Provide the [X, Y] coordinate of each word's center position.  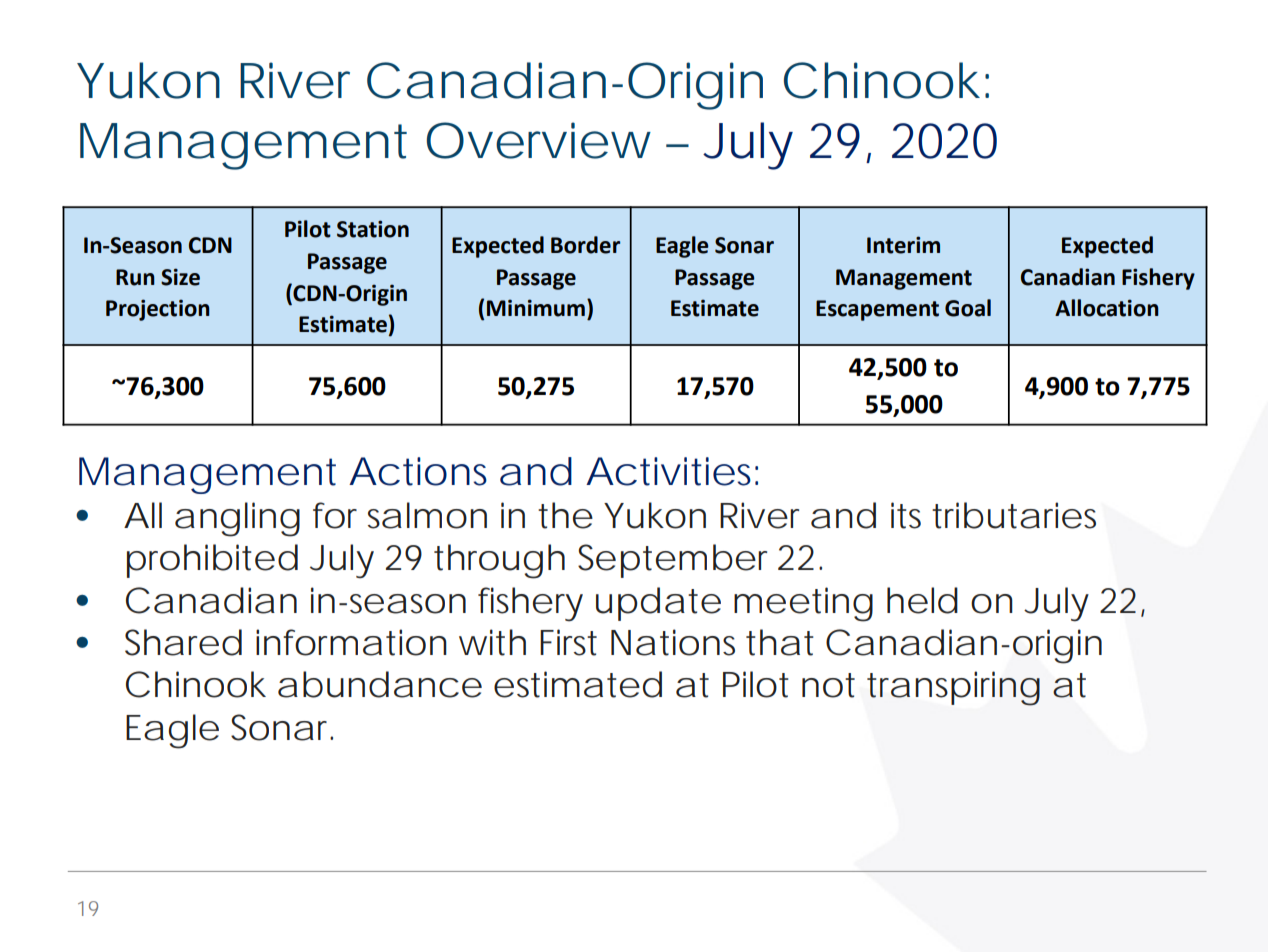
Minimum [536, 308]
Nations [673, 642]
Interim [903, 245]
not [828, 685]
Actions [418, 471]
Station [373, 229]
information [351, 642]
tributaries [1014, 515]
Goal [968, 308]
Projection [158, 310]
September [672, 561]
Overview [538, 140]
